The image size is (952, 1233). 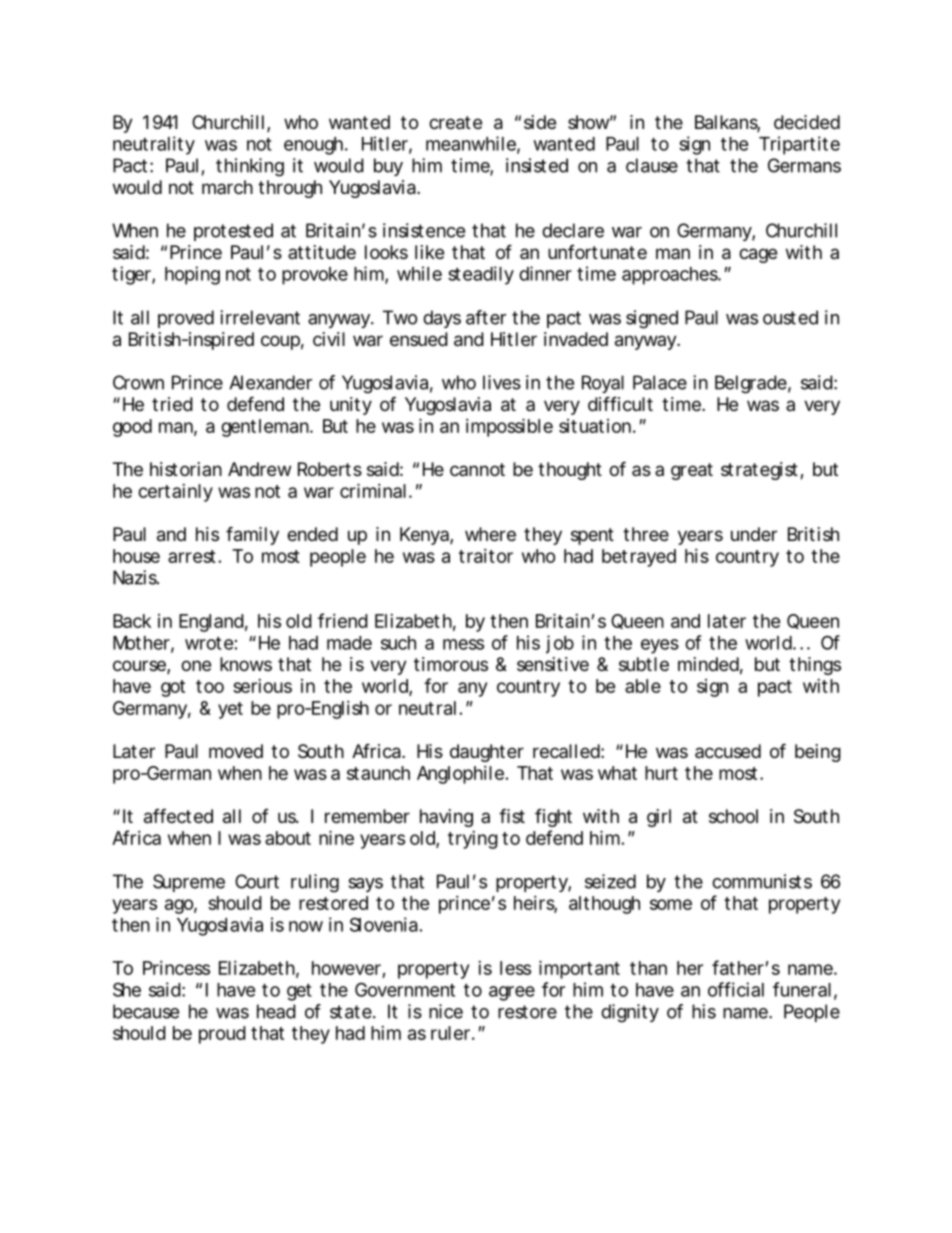 What do you see at coordinates (186, 469) in the page?
I see `historian` at bounding box center [186, 469].
